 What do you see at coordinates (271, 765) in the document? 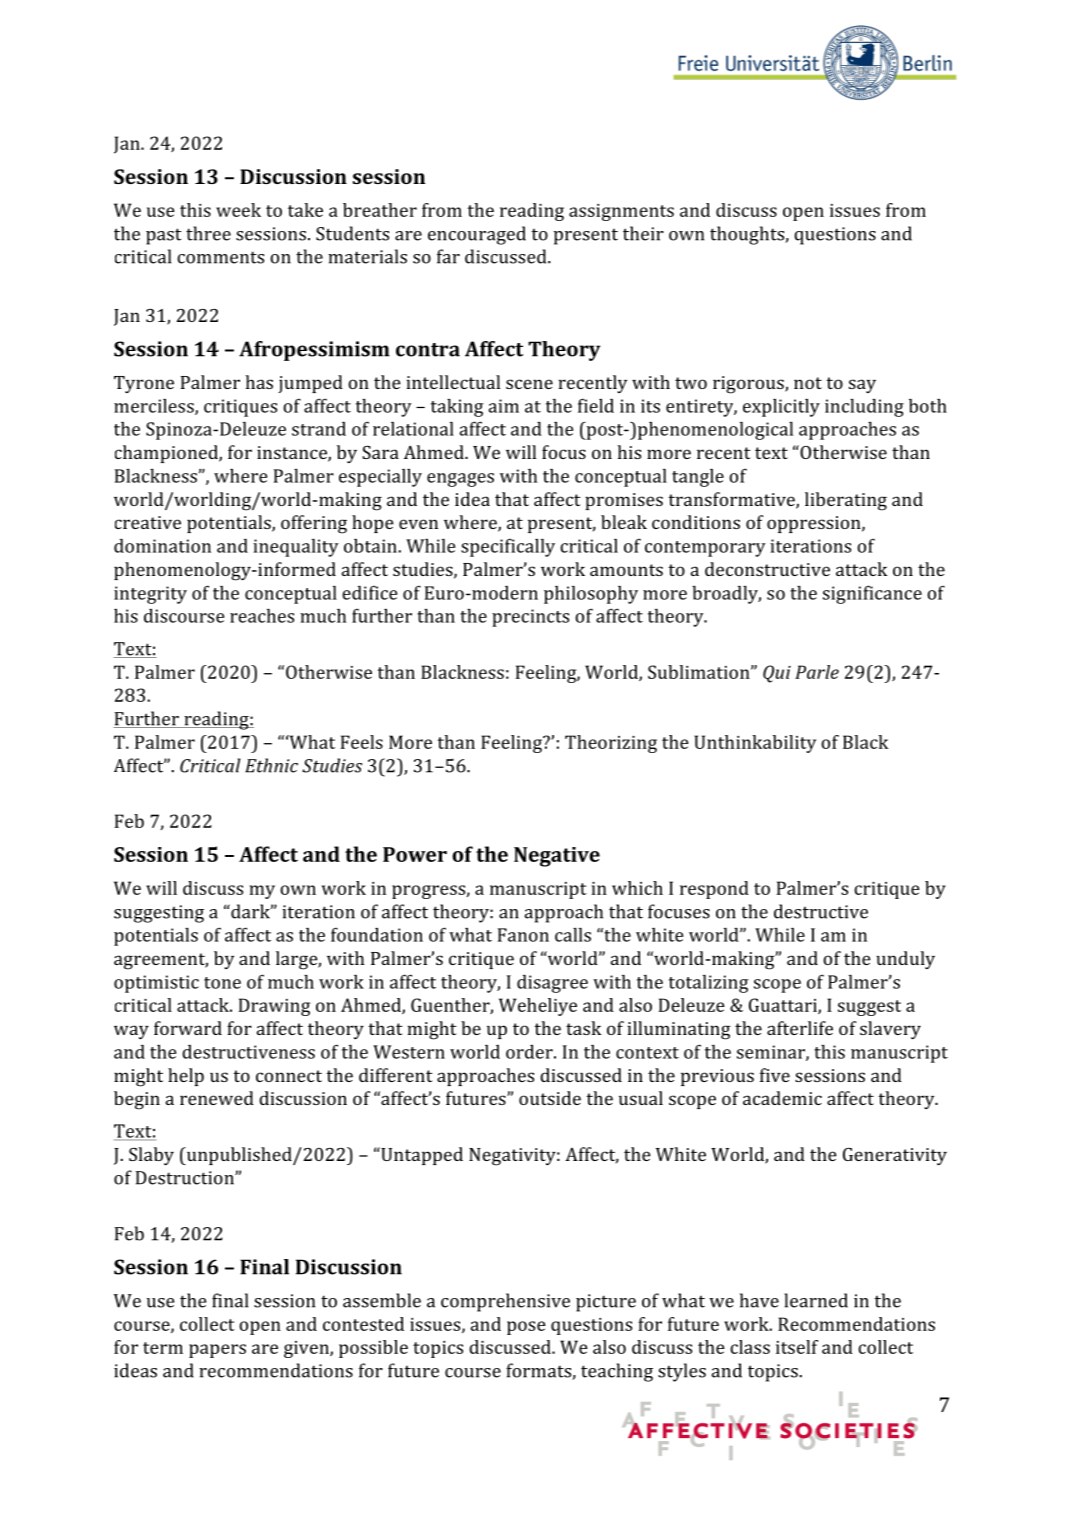
I see `Ethnic` at bounding box center [271, 765].
